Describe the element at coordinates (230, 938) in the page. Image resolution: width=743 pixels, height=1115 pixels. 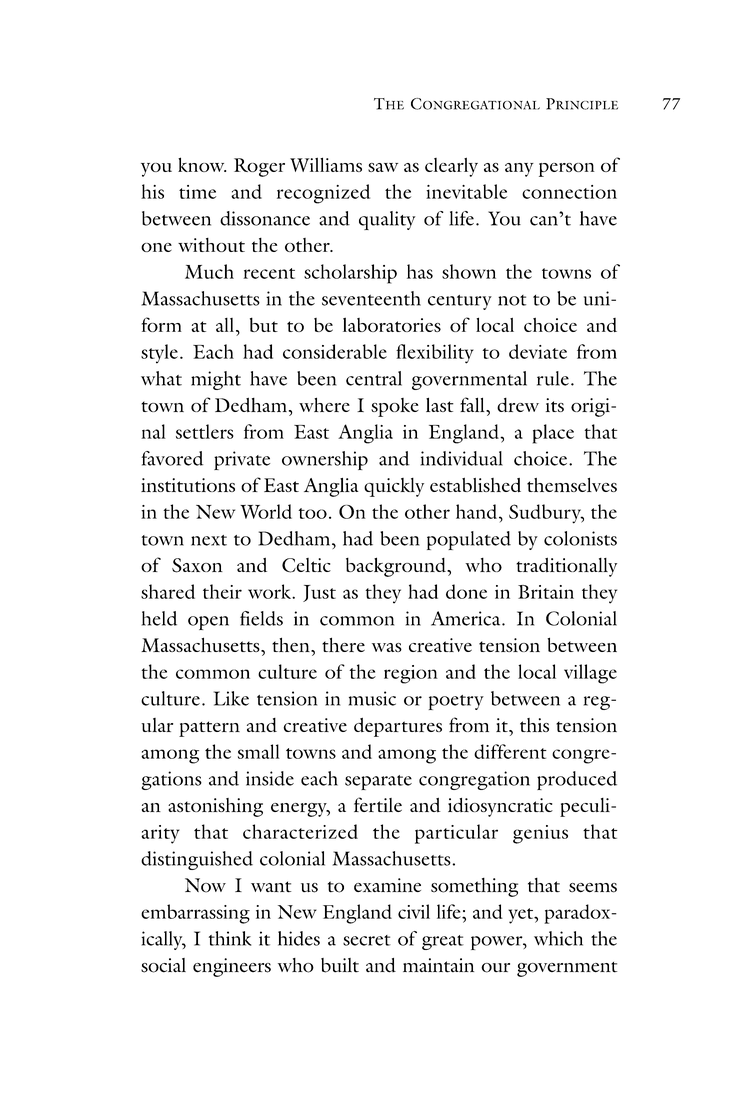
I see `think` at that location.
